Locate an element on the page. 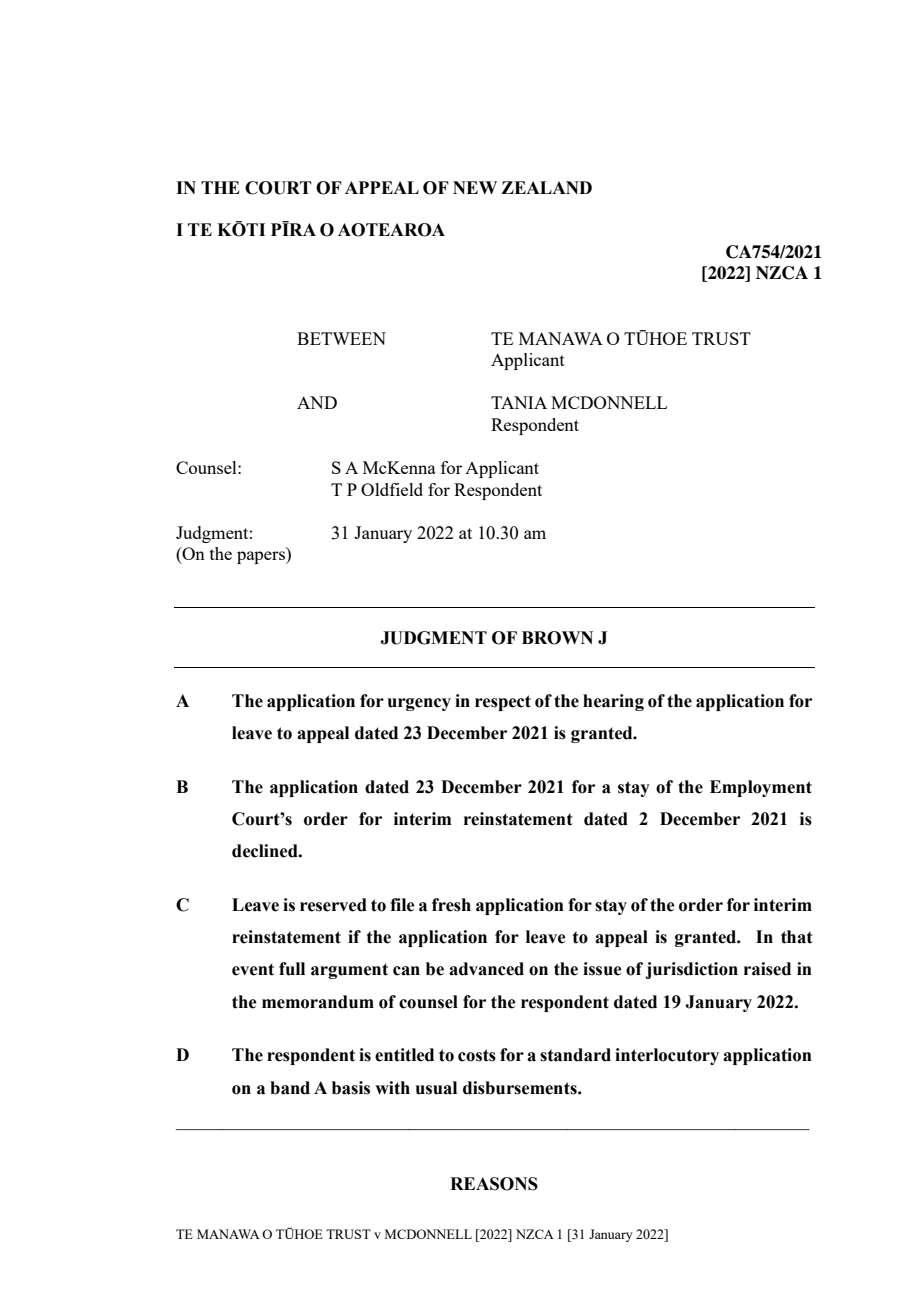 The height and width of the image is (1308, 924). AOTEAROA is located at coordinates (391, 230).
